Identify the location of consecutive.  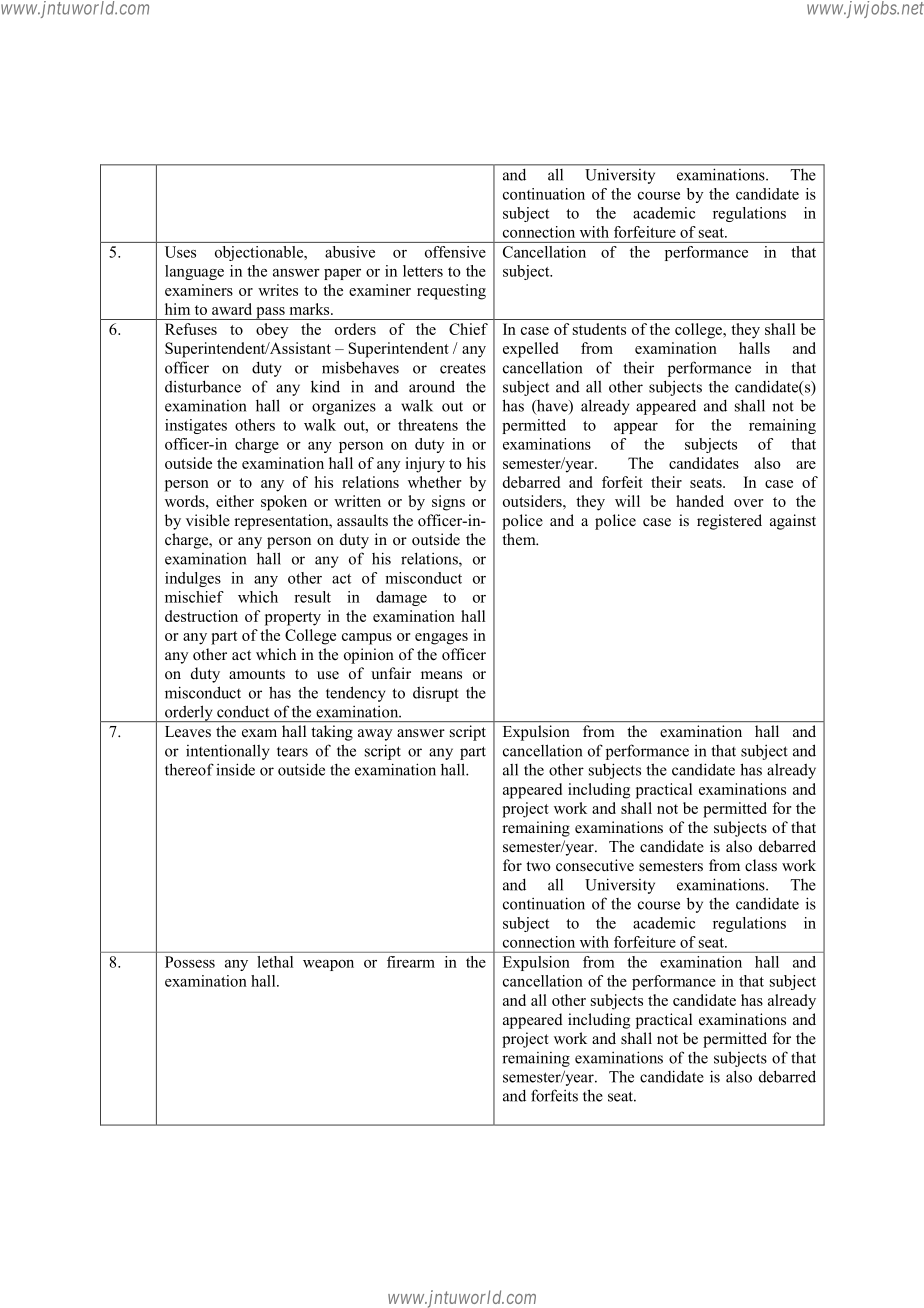
(595, 865).
